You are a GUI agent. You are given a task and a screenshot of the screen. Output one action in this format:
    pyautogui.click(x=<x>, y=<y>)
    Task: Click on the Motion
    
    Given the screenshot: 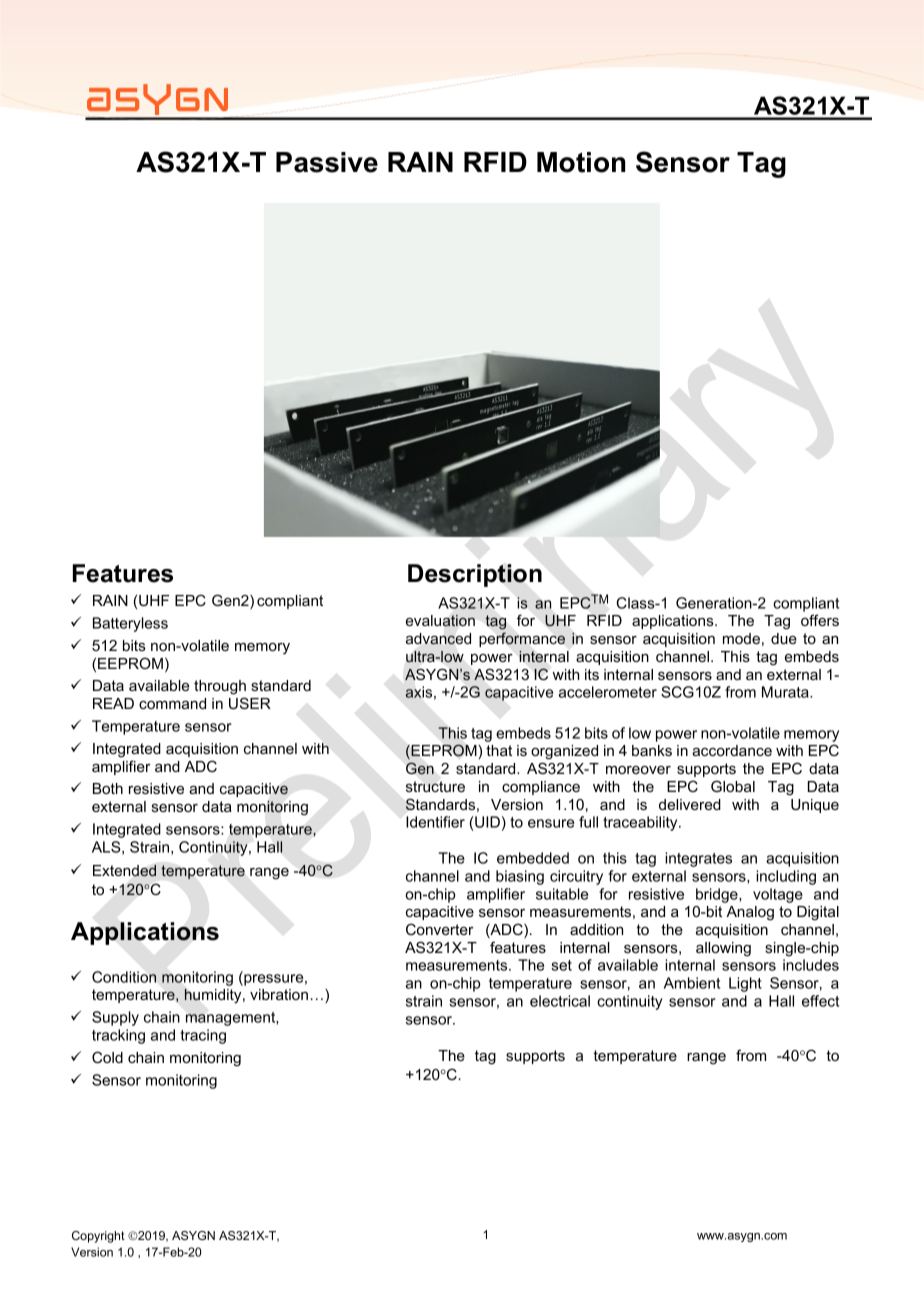 What is the action you would take?
    pyautogui.click(x=581, y=162)
